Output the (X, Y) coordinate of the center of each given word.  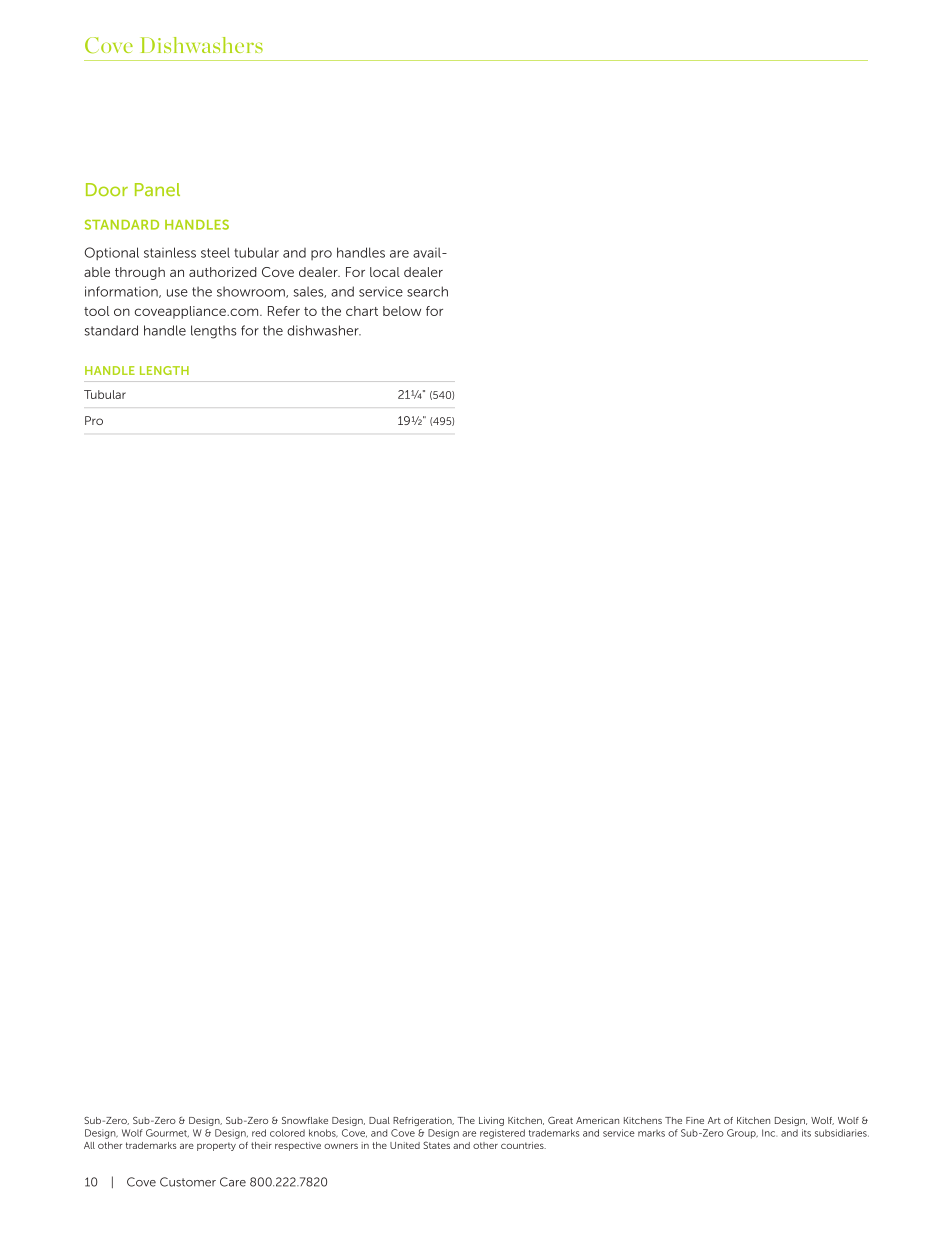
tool (96, 311)
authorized (223, 272)
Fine (695, 1120)
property (216, 1146)
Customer (188, 1182)
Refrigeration (423, 1121)
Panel (157, 189)
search (427, 291)
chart (362, 311)
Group (742, 1134)
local (385, 272)
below (402, 311)
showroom (252, 292)
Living (491, 1121)
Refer (284, 311)
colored (287, 1133)
